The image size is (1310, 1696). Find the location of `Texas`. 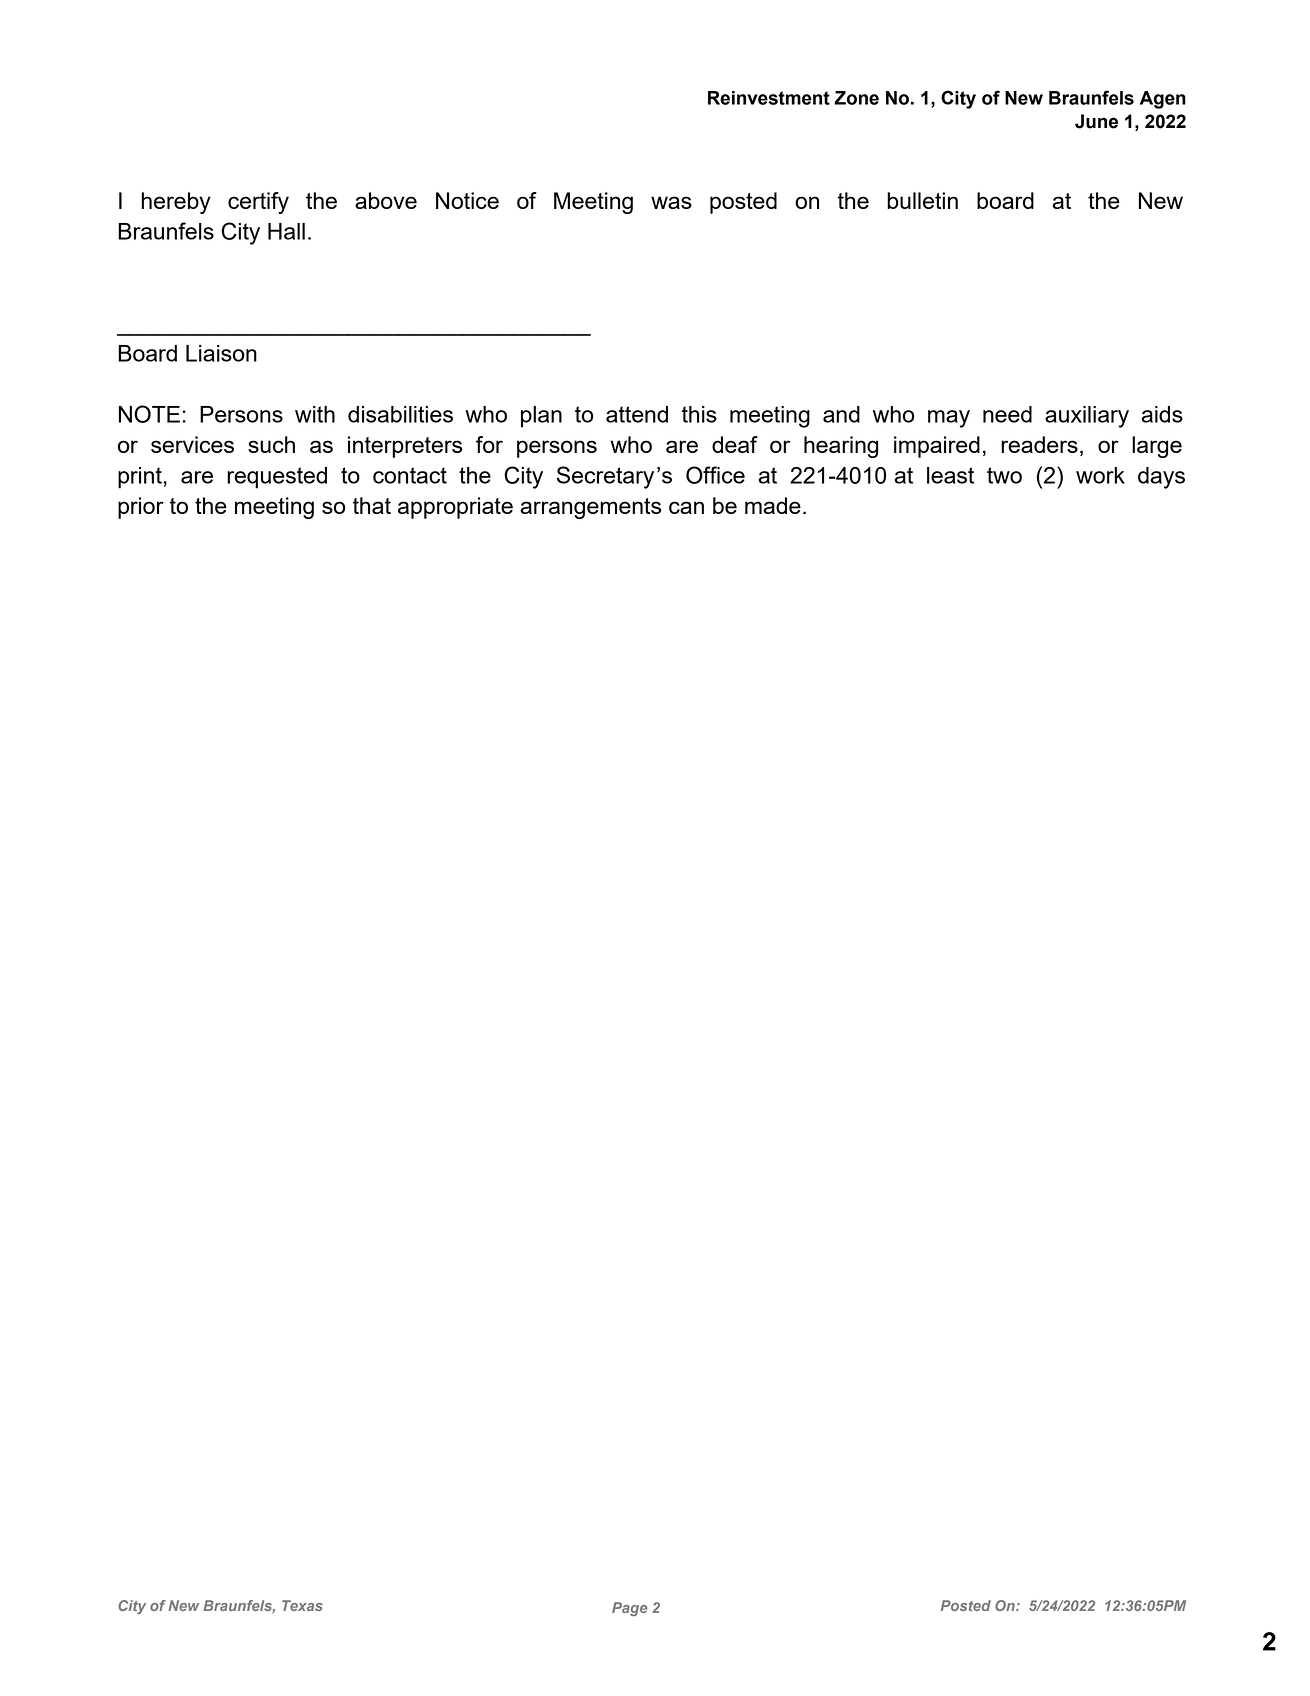

Texas is located at coordinates (302, 1605).
